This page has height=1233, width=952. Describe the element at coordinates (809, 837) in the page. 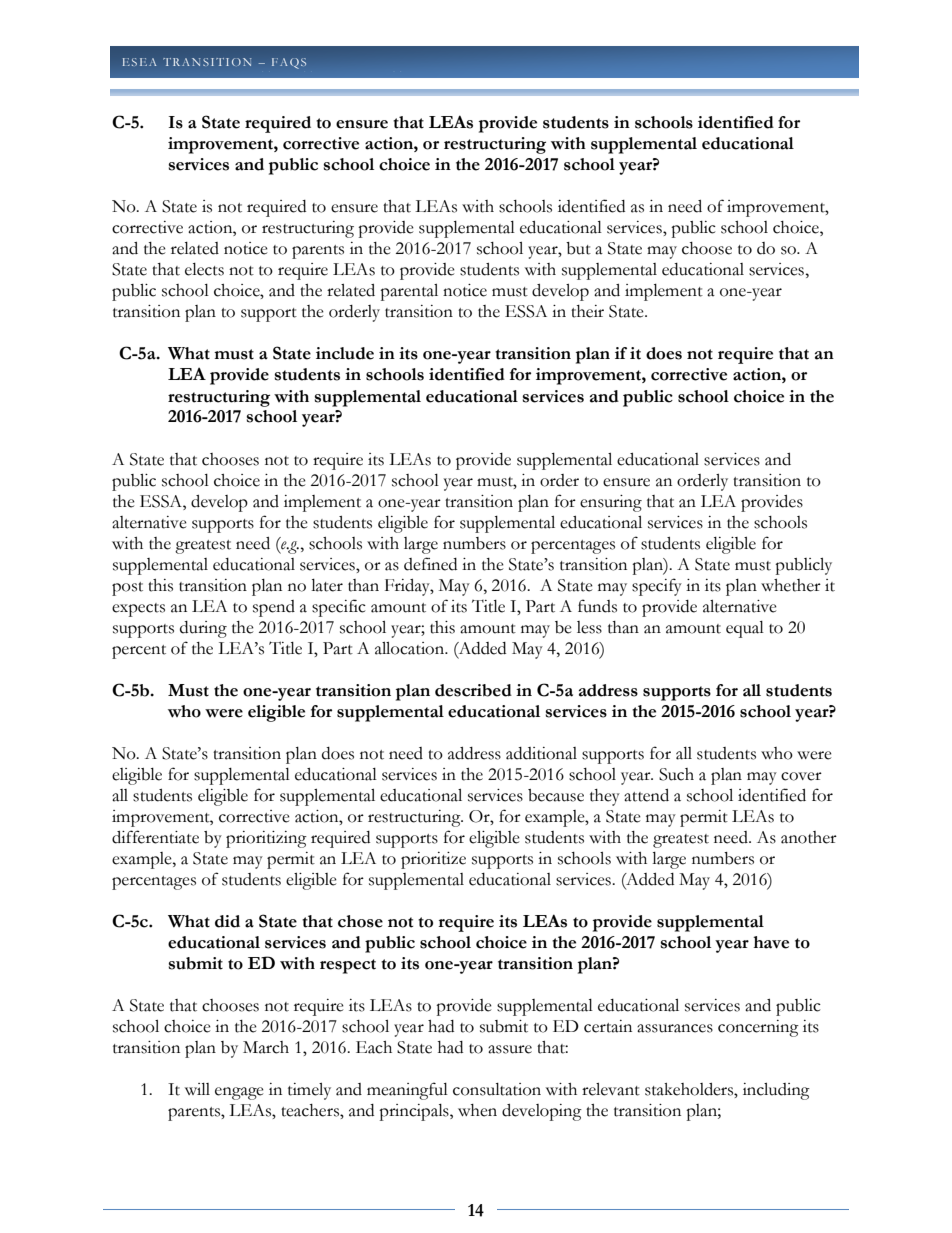

I see `another` at that location.
